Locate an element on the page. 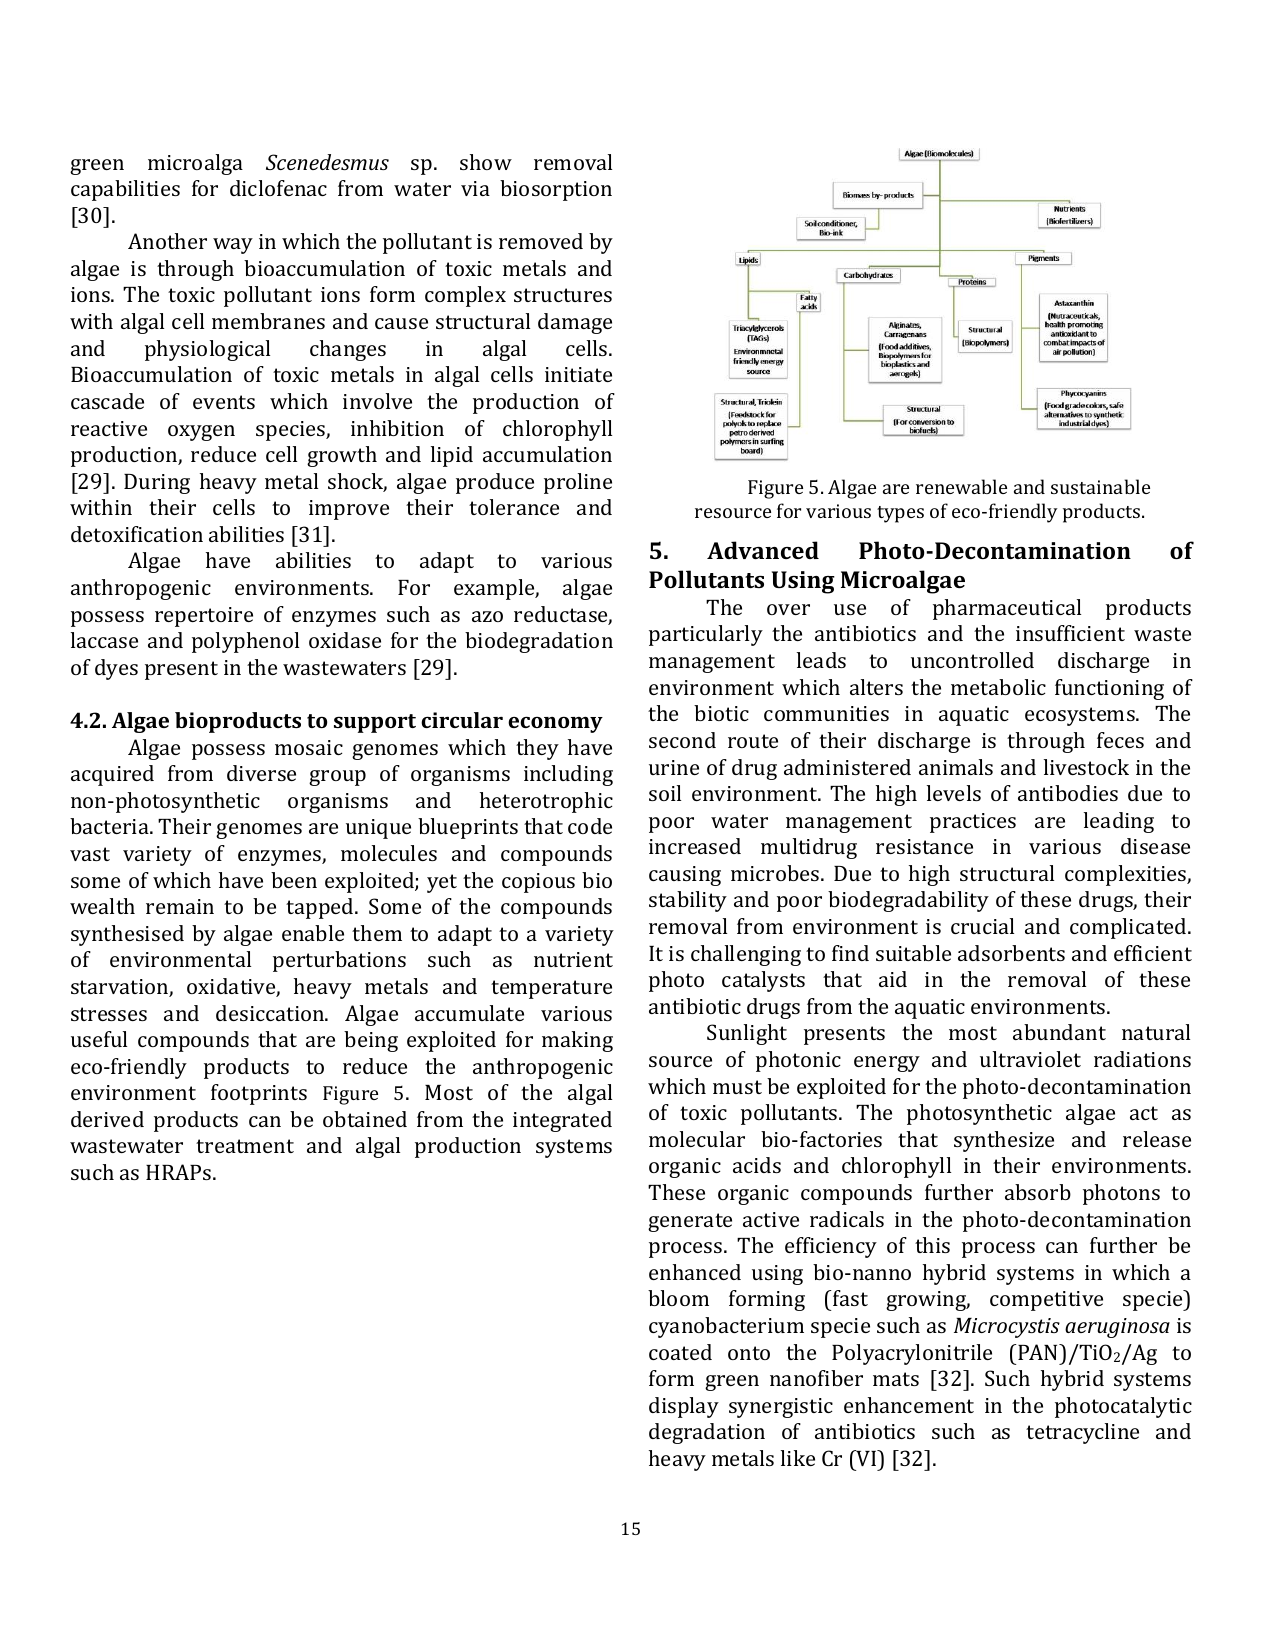 Image resolution: width=1262 pixels, height=1633 pixels. removed is located at coordinates (541, 241).
